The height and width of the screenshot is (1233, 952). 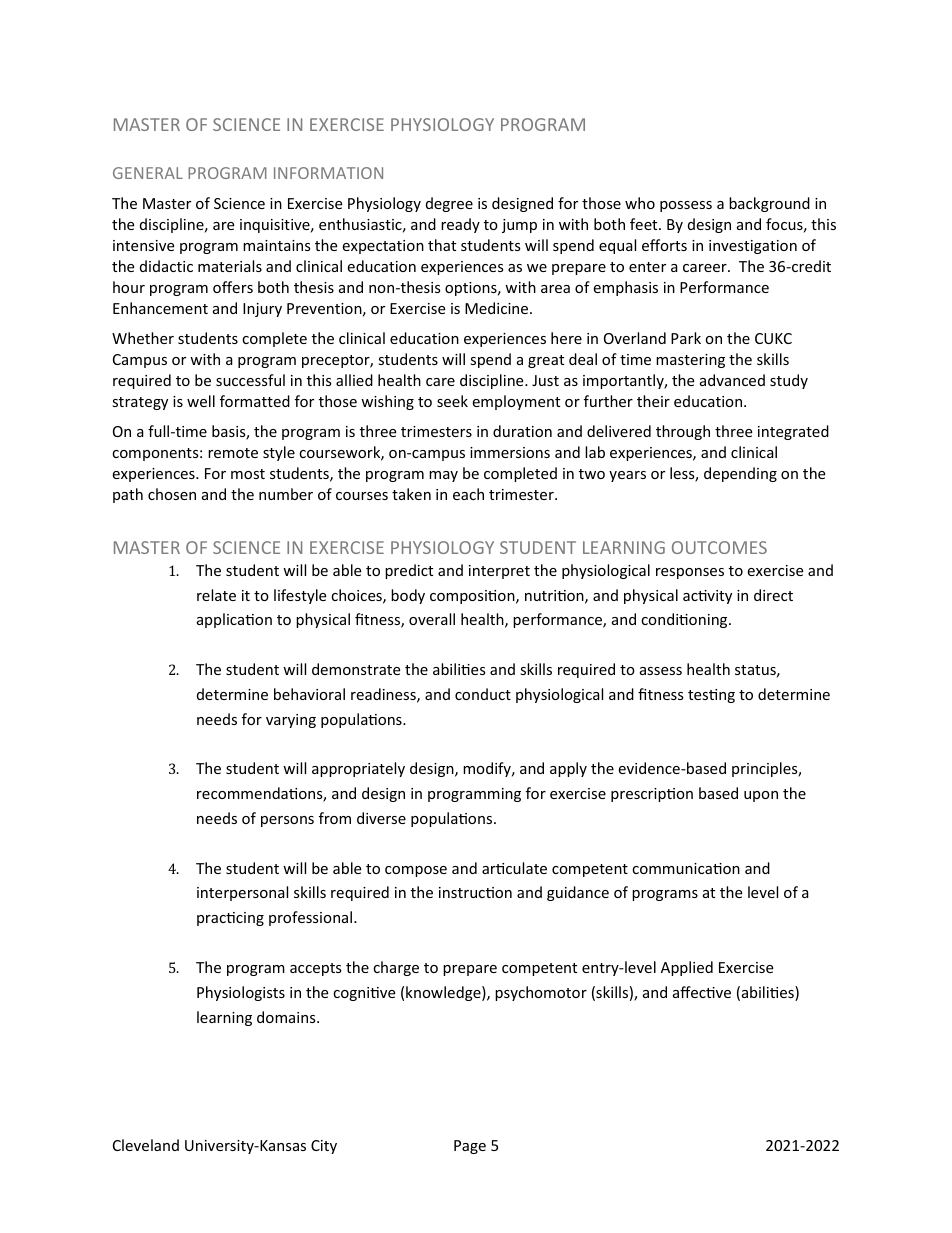 I want to click on GENERAL, so click(x=148, y=173).
